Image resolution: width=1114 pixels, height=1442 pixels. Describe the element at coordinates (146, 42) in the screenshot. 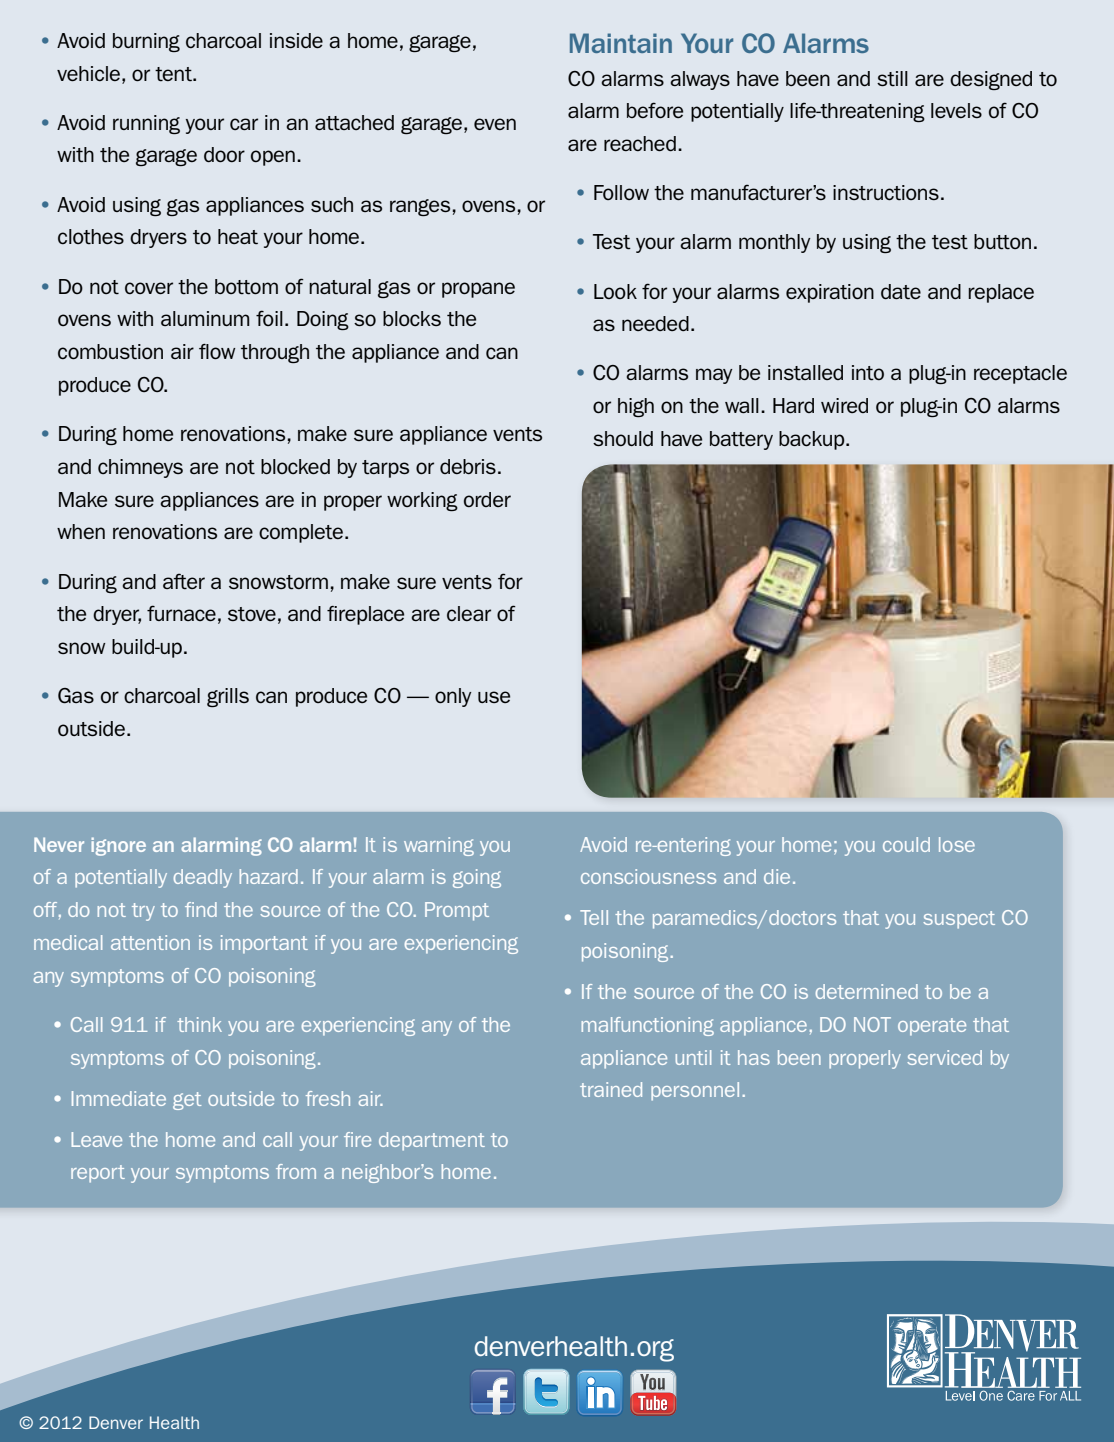

I see `burning` at that location.
